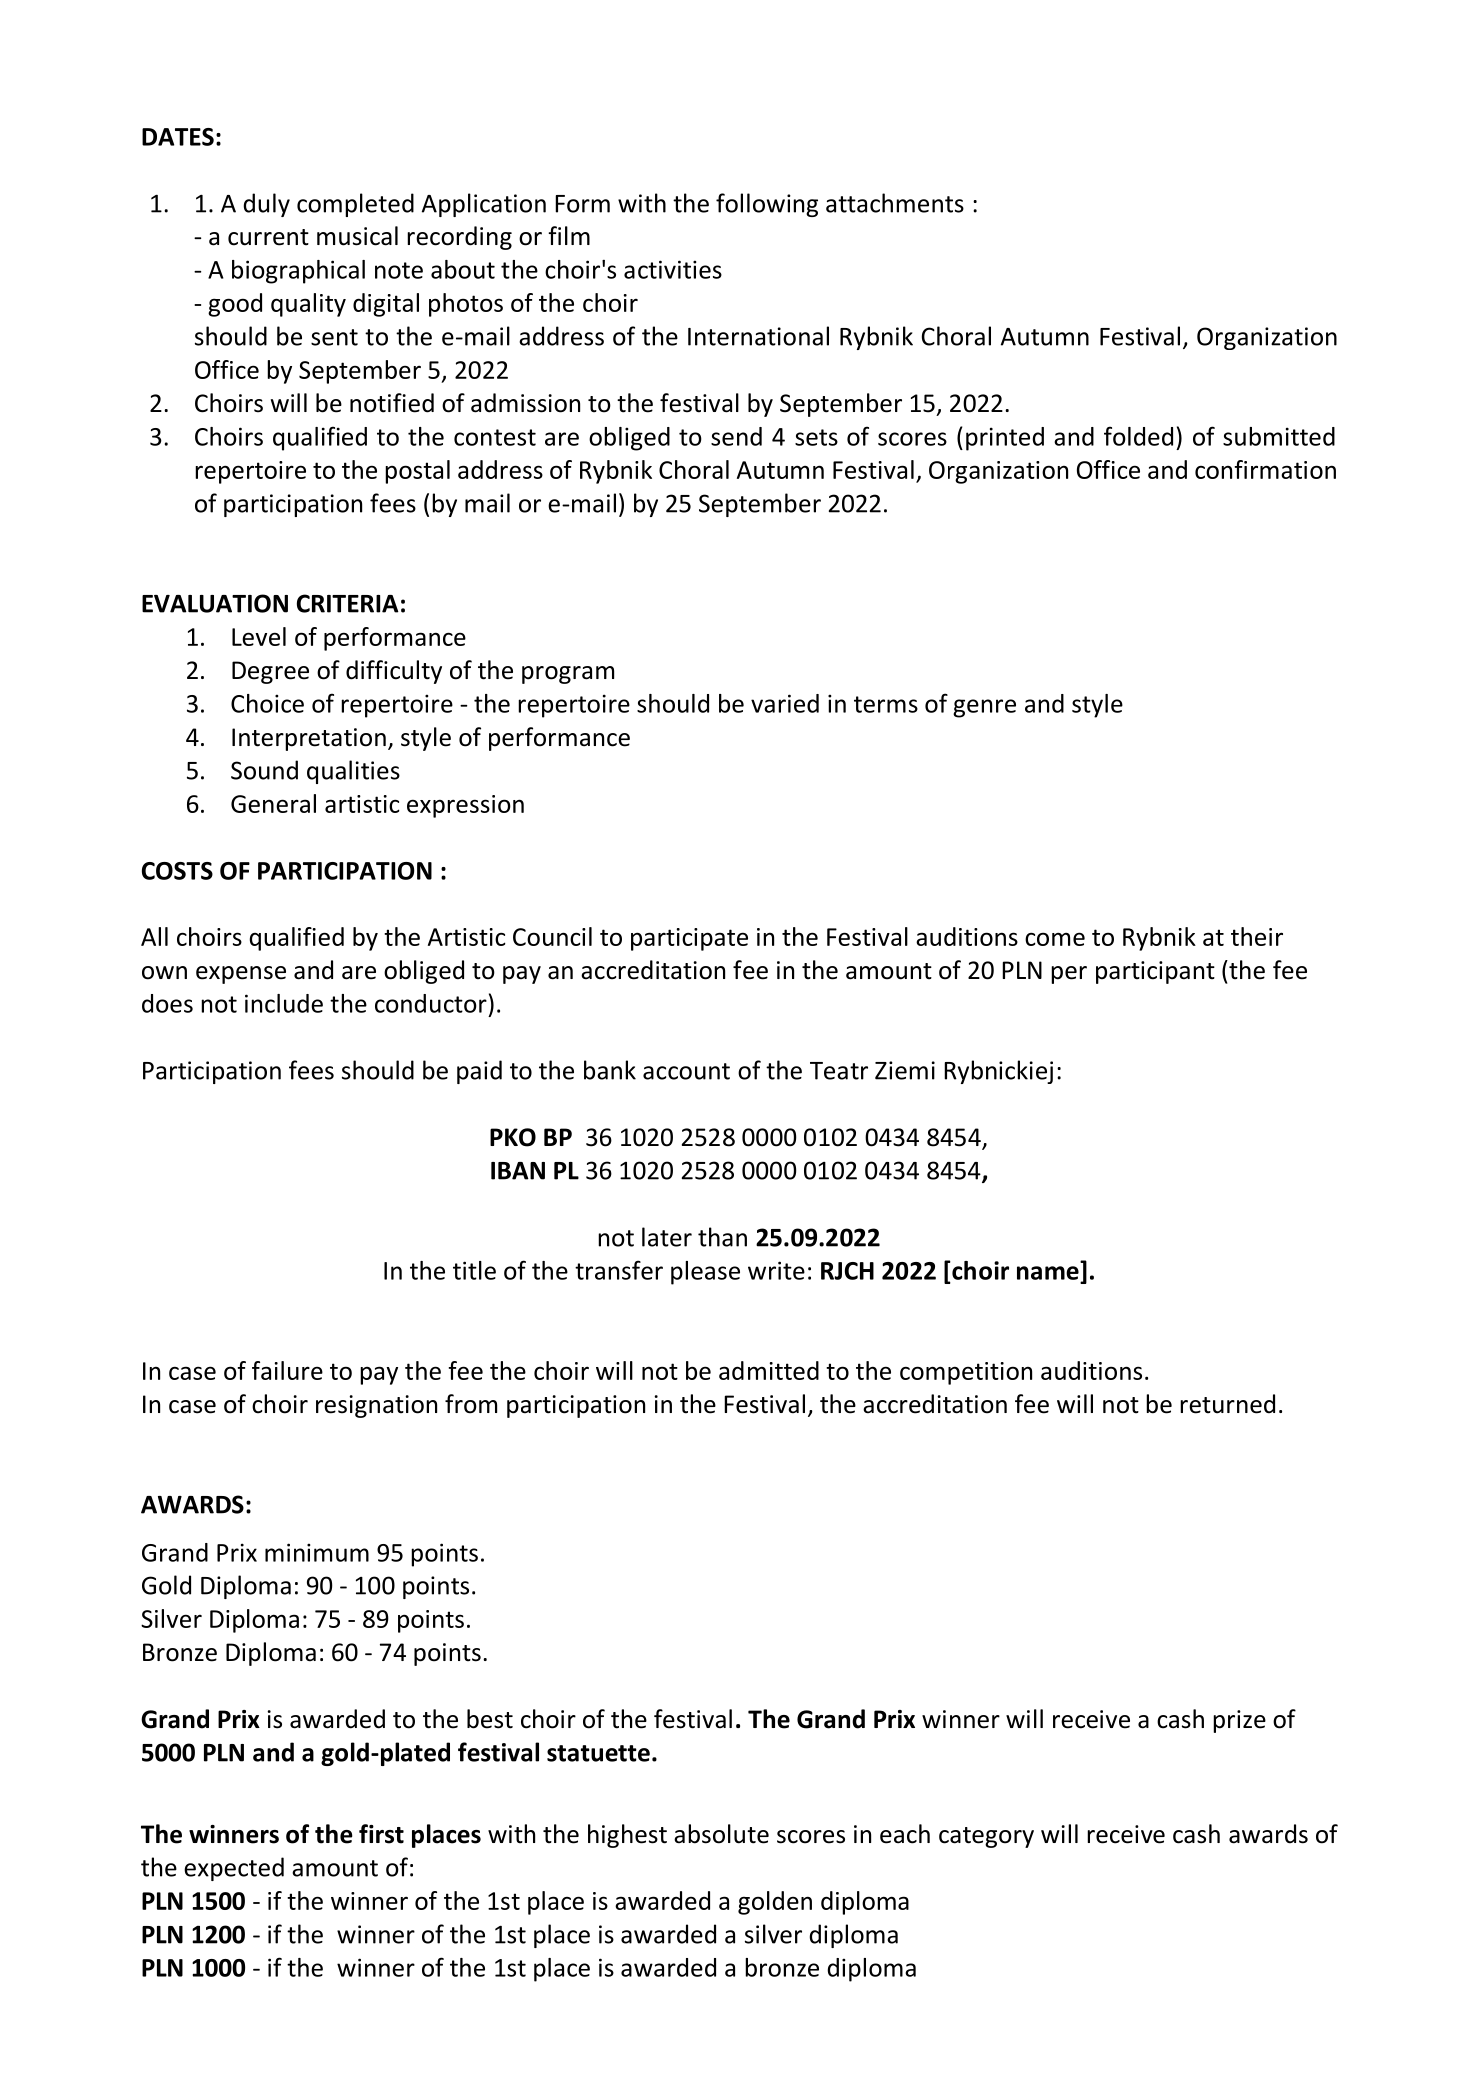  I want to click on failure, so click(287, 1370).
